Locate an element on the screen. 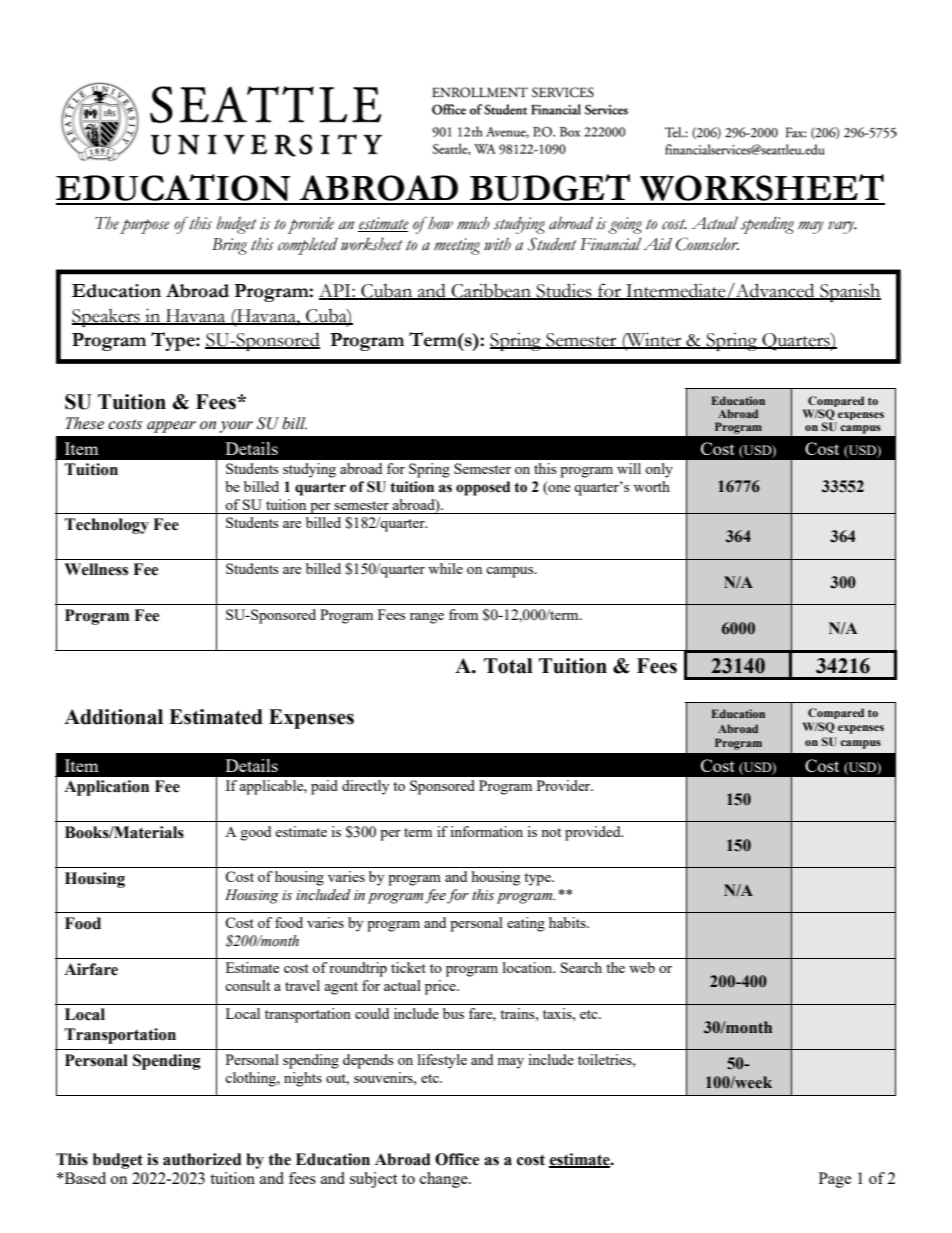  Counselor is located at coordinates (707, 244).
